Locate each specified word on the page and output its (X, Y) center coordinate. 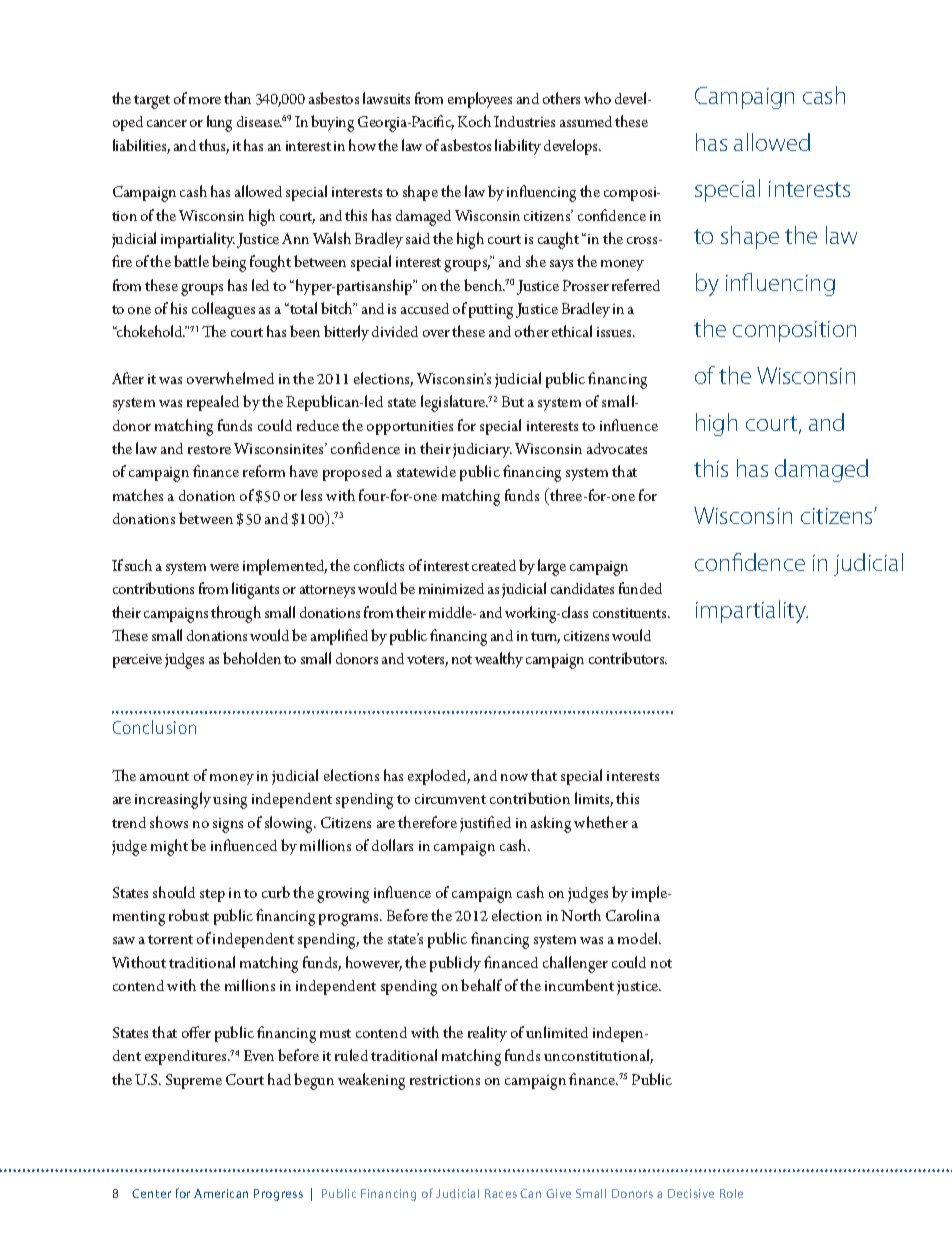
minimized (451, 588)
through (236, 614)
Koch (474, 121)
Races (501, 1193)
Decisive (691, 1193)
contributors (628, 658)
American (221, 1193)
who (597, 98)
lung (219, 123)
